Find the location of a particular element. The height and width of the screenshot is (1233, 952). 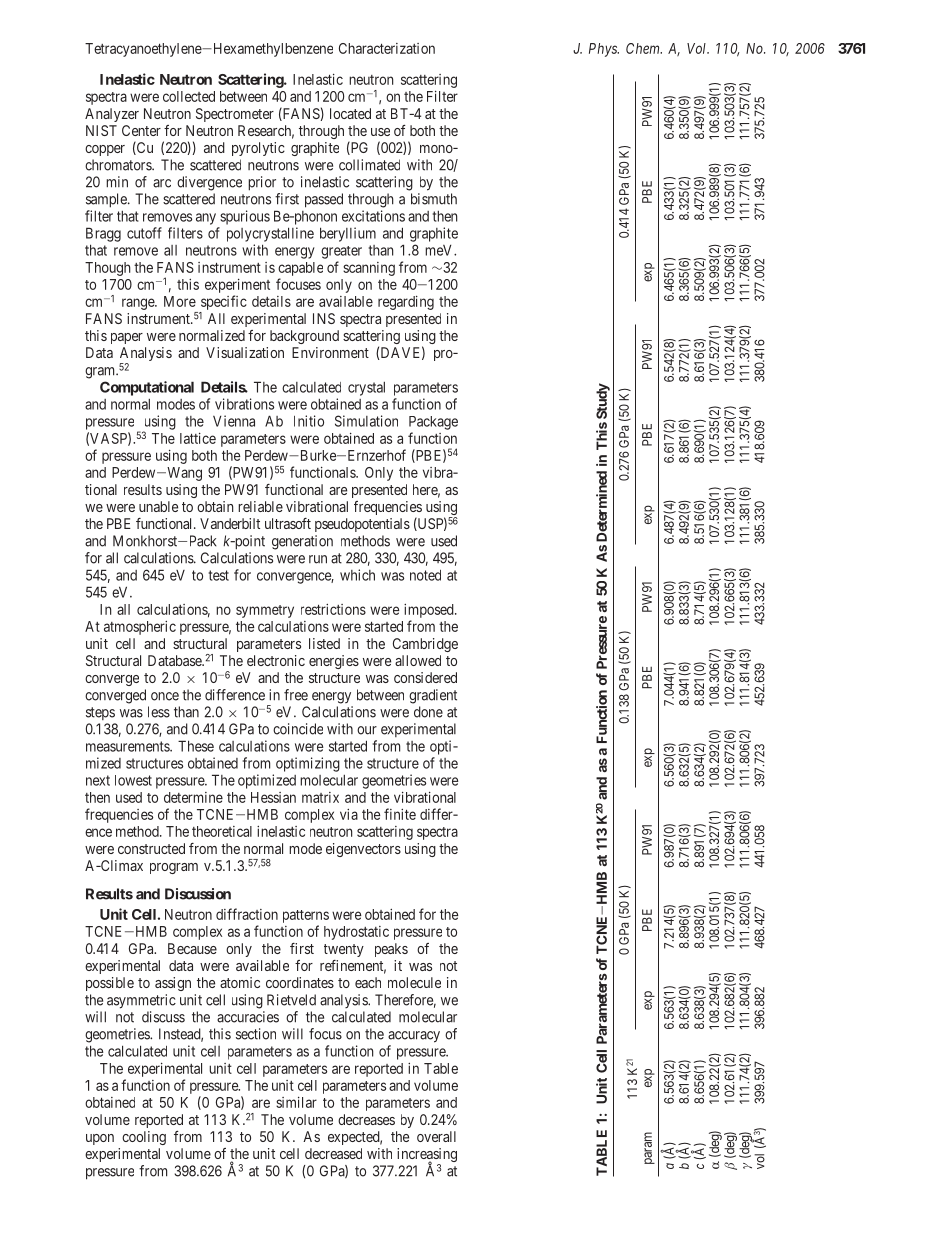

Phys is located at coordinates (604, 50).
